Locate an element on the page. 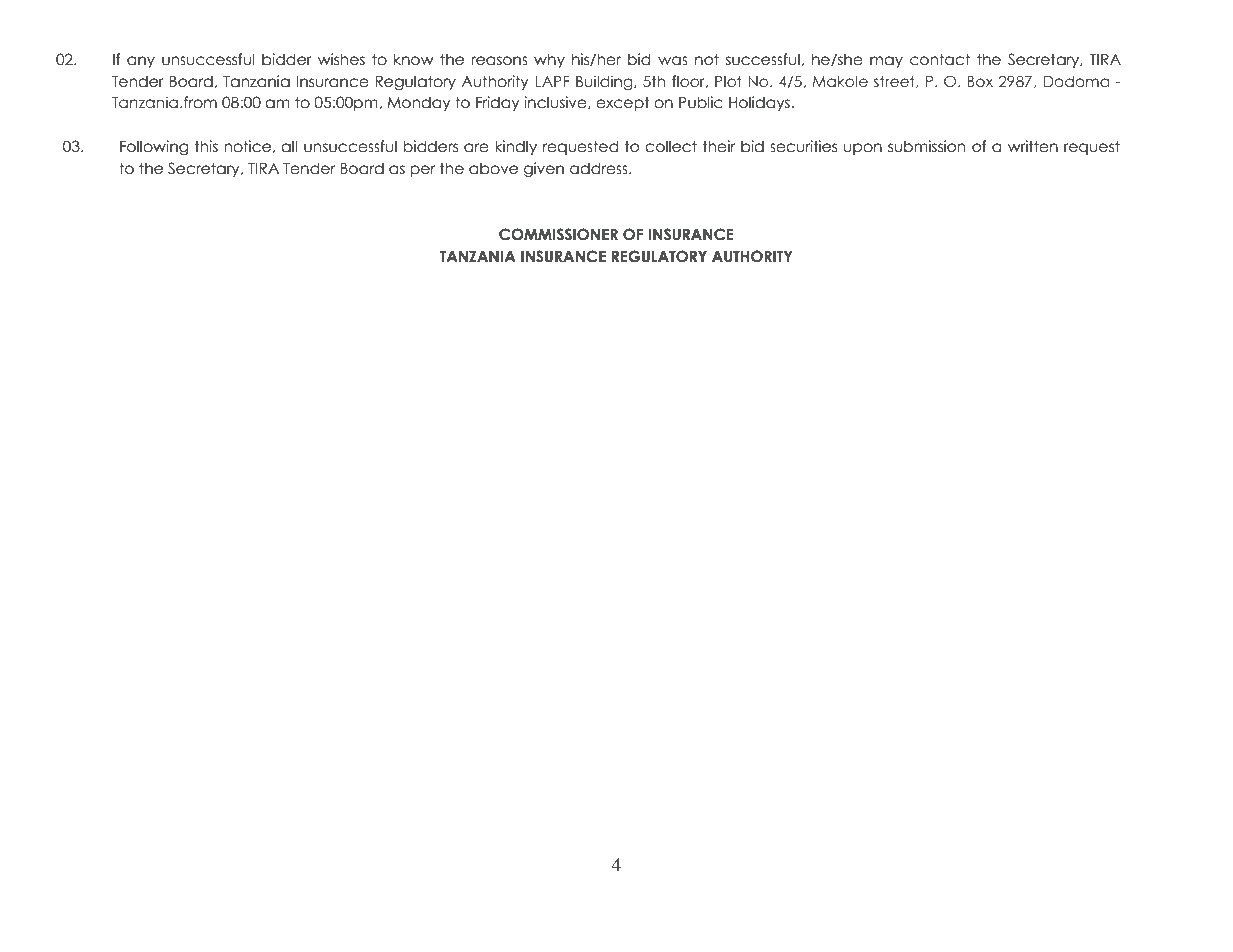  wishes is located at coordinates (341, 59).
